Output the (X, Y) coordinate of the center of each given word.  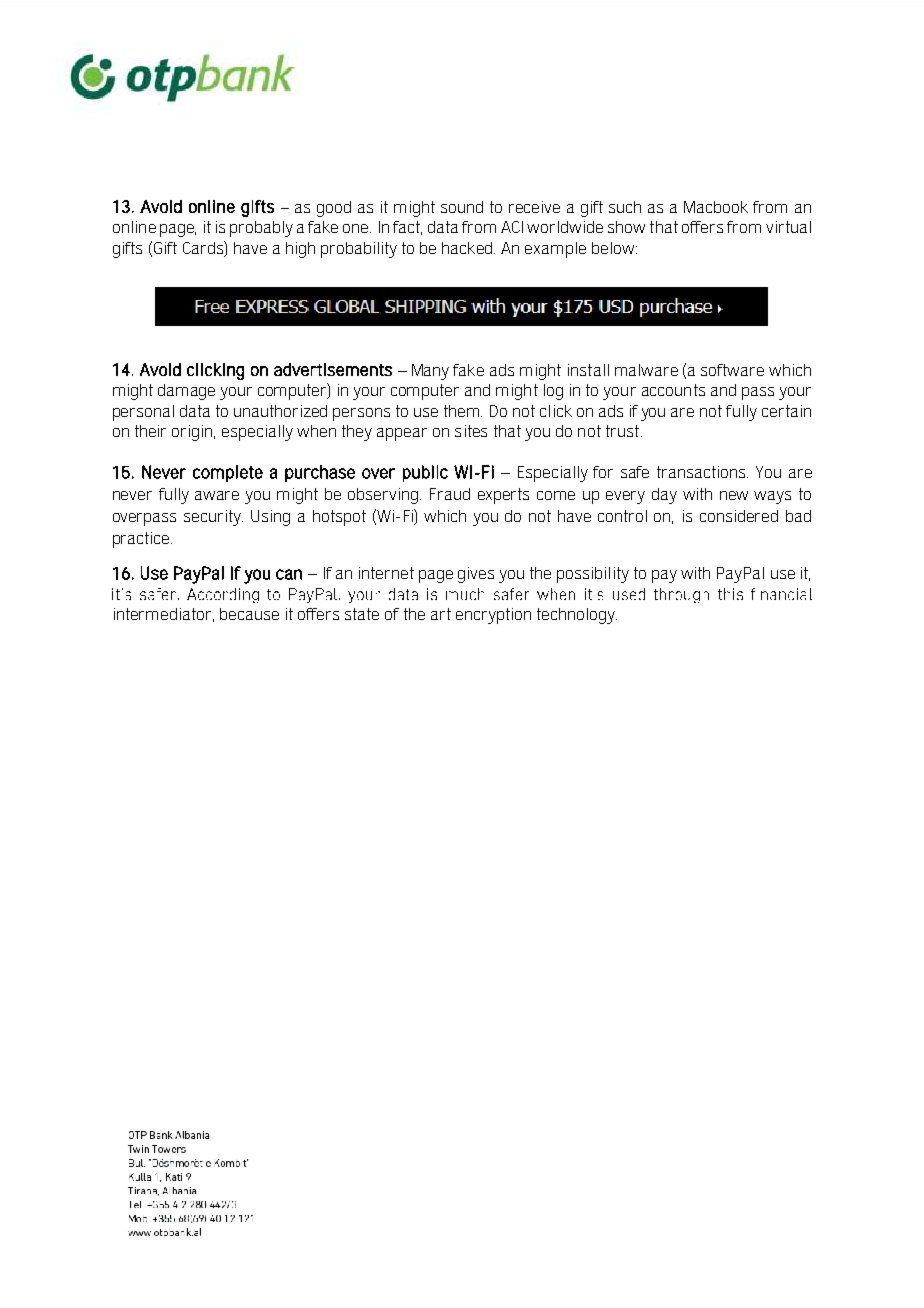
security (213, 518)
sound (462, 207)
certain (786, 411)
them (463, 411)
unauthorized (280, 411)
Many (430, 372)
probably (261, 229)
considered (739, 516)
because (249, 614)
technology (577, 616)
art (441, 614)
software (732, 370)
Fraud (450, 494)
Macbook (716, 207)
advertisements (333, 369)
